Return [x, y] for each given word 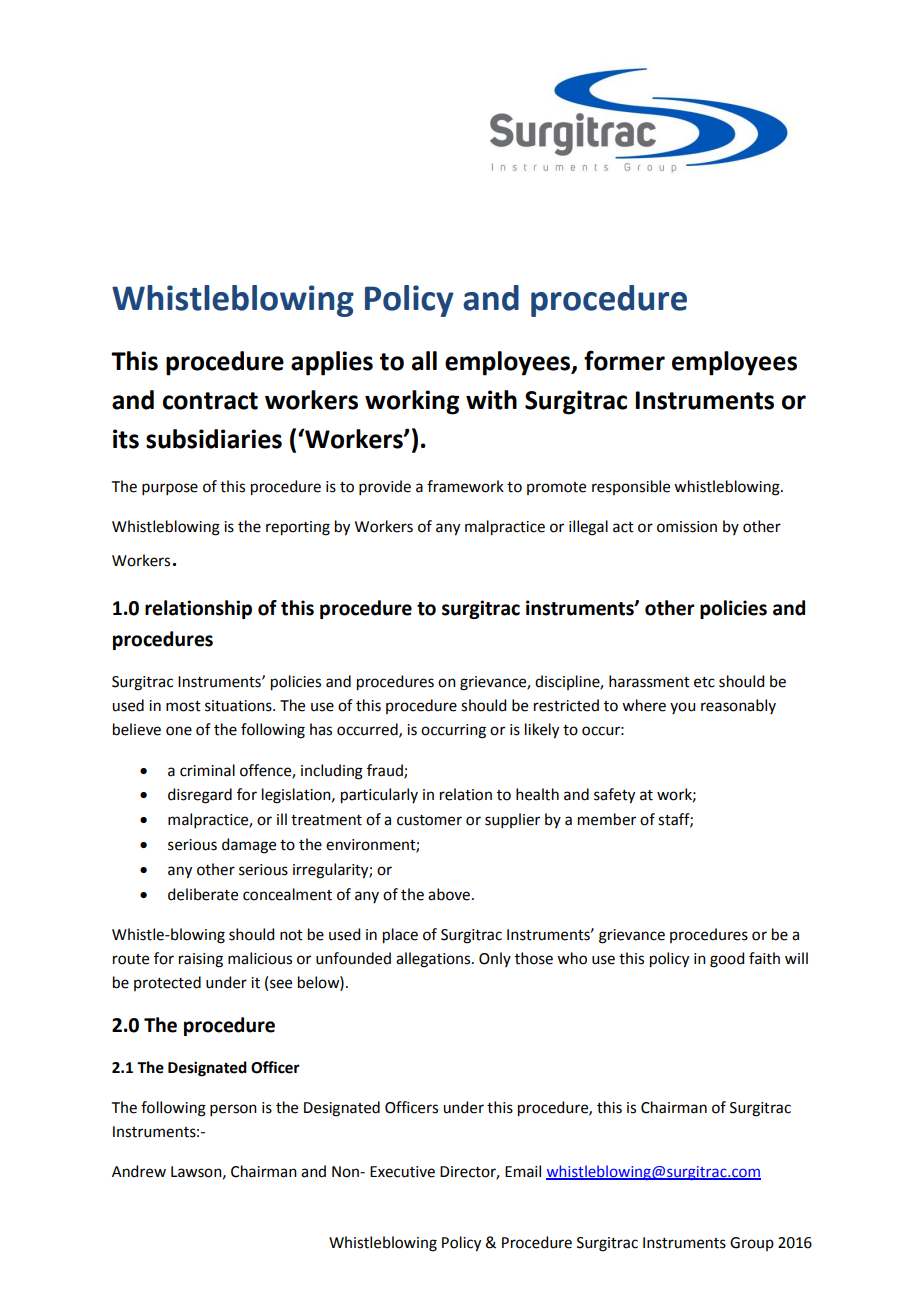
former [624, 360]
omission [687, 527]
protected [167, 983]
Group [752, 1244]
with [491, 400]
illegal [588, 528]
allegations [434, 960]
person [233, 1110]
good [727, 960]
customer [429, 820]
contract [210, 401]
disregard [200, 796]
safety [614, 796]
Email [523, 1171]
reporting [298, 528]
